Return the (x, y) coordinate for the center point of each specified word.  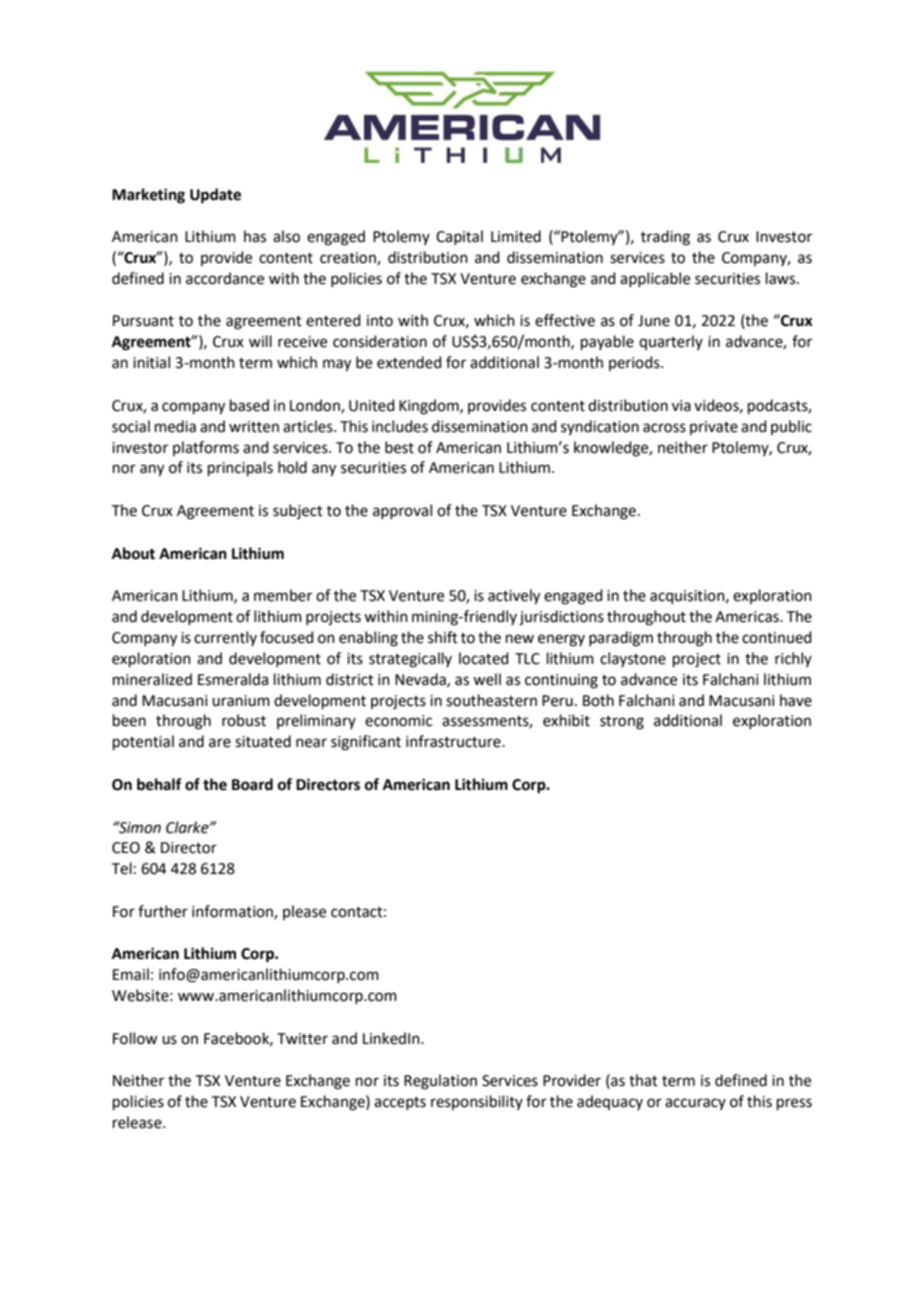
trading (665, 238)
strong (622, 723)
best (399, 447)
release (138, 1122)
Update (215, 196)
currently (225, 638)
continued (777, 637)
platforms (206, 448)
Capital (459, 237)
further (163, 911)
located (484, 658)
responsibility (477, 1102)
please (304, 912)
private (714, 428)
